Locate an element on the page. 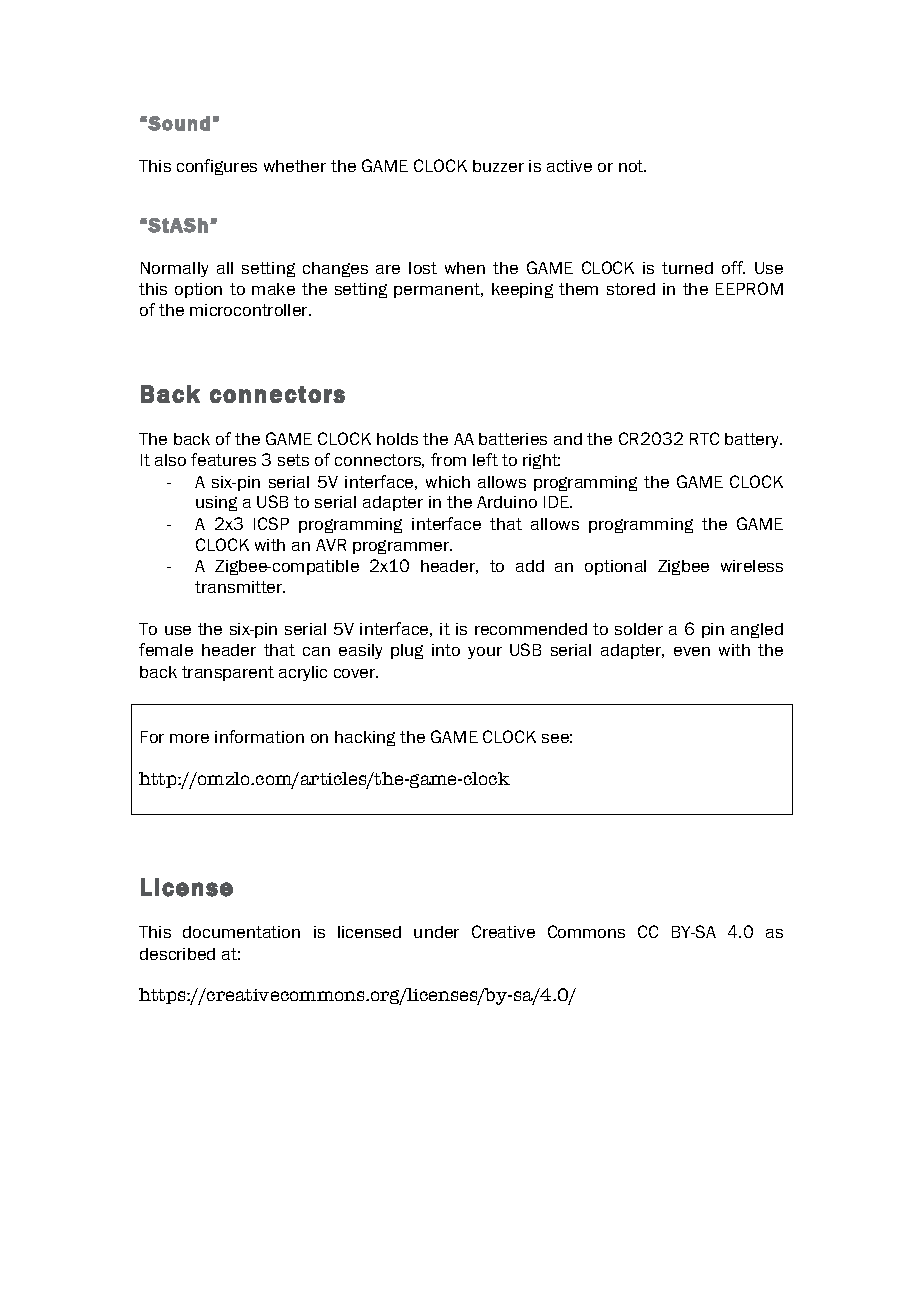 This image has height=1308, width=924. features is located at coordinates (223, 459).
